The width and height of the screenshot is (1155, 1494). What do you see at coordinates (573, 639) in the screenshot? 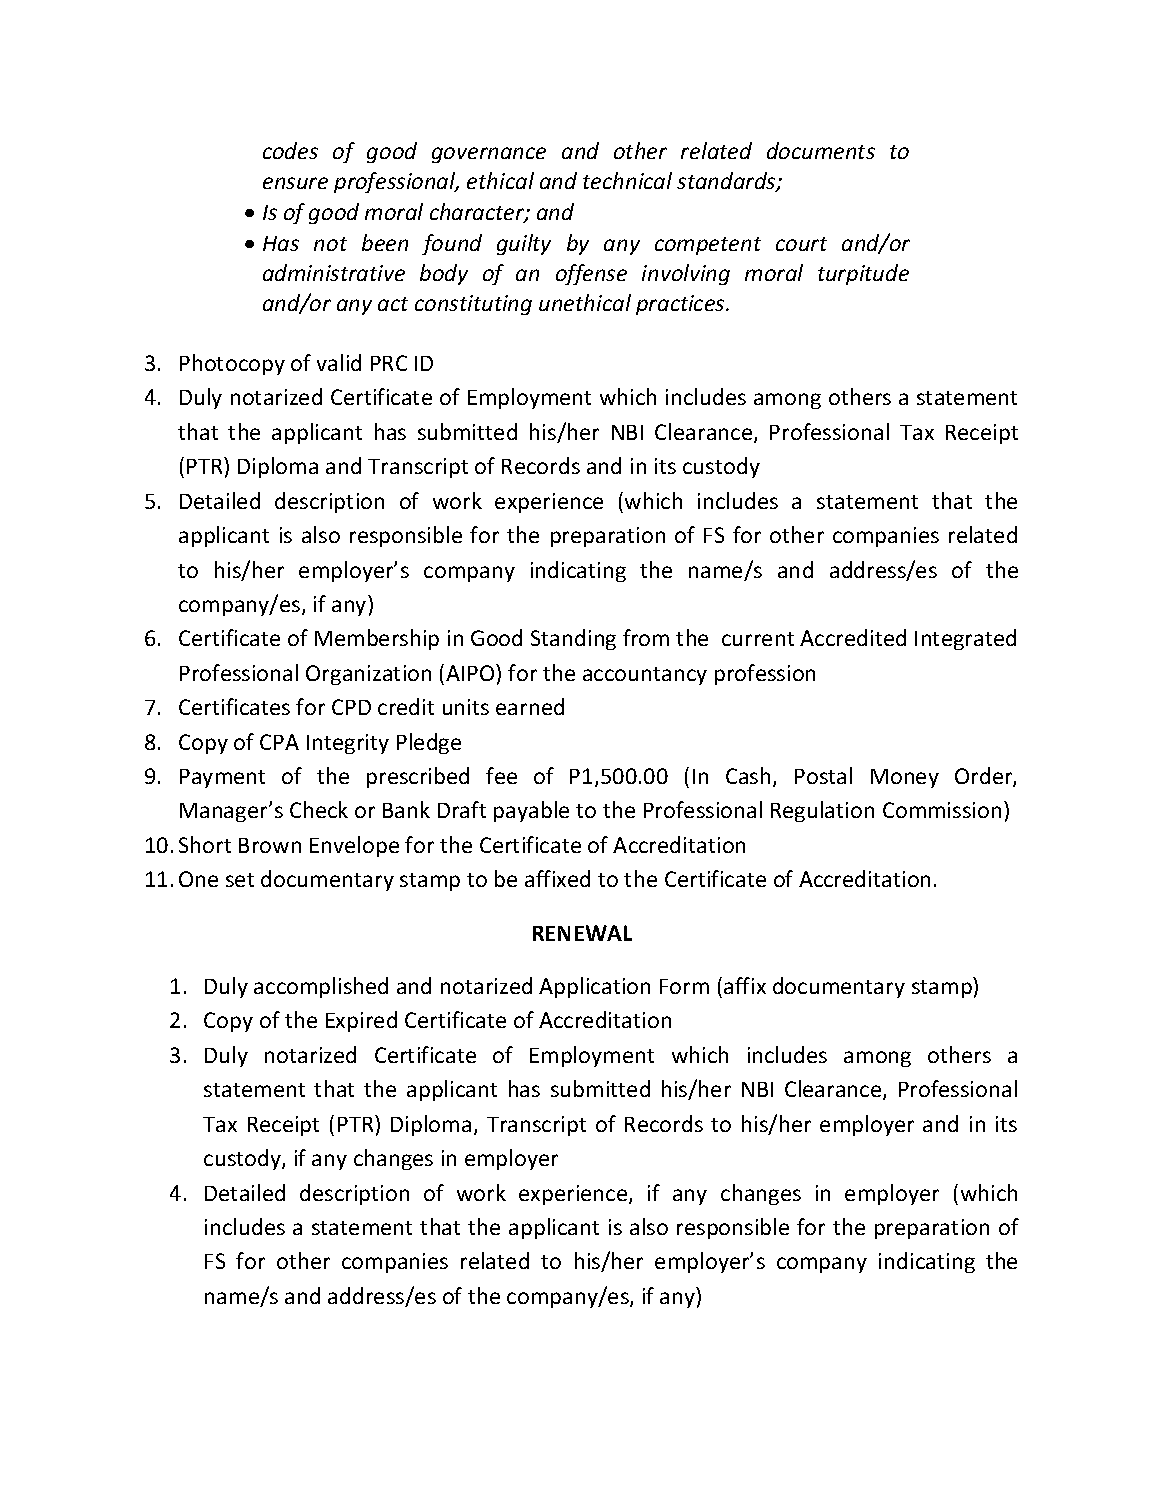
I see `Standing` at bounding box center [573, 639].
